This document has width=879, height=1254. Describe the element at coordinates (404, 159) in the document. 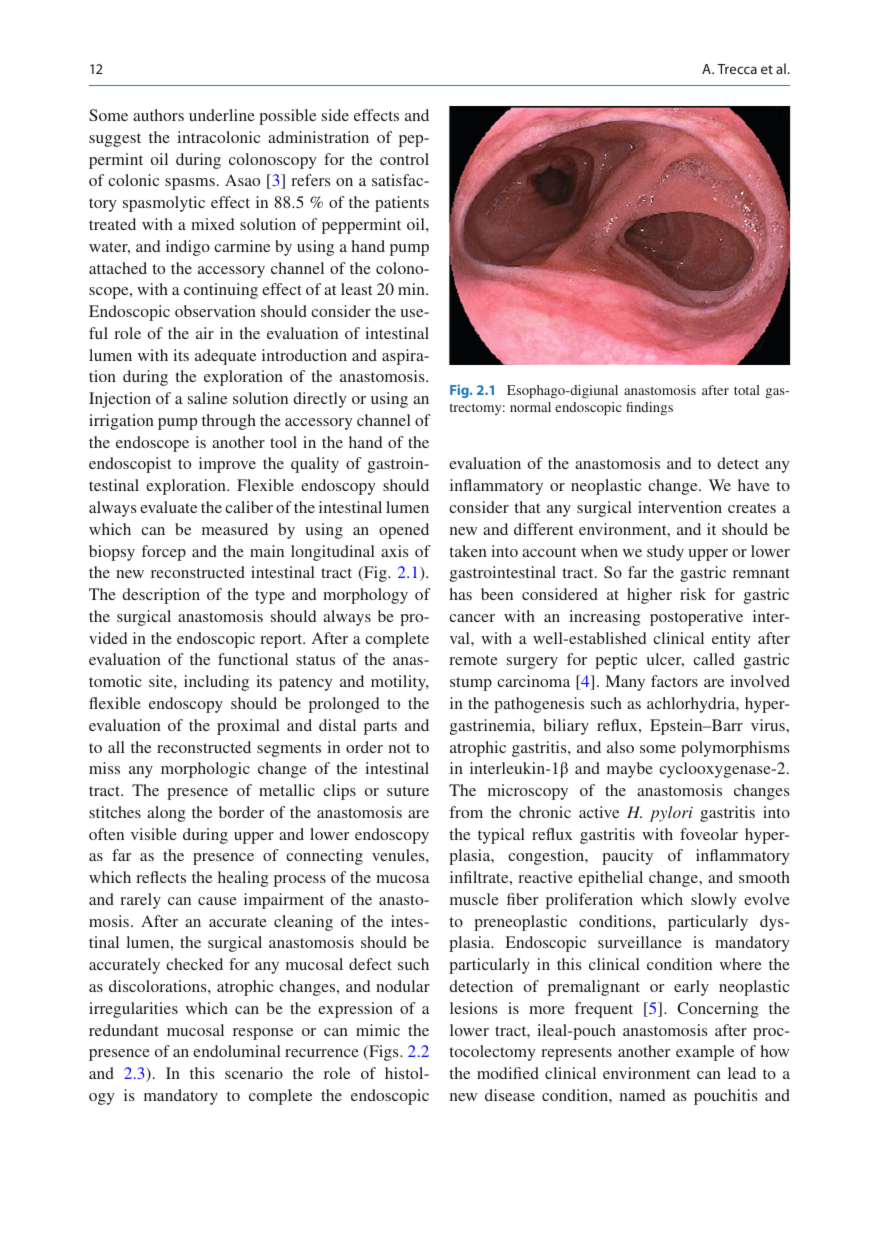

I see `control` at that location.
